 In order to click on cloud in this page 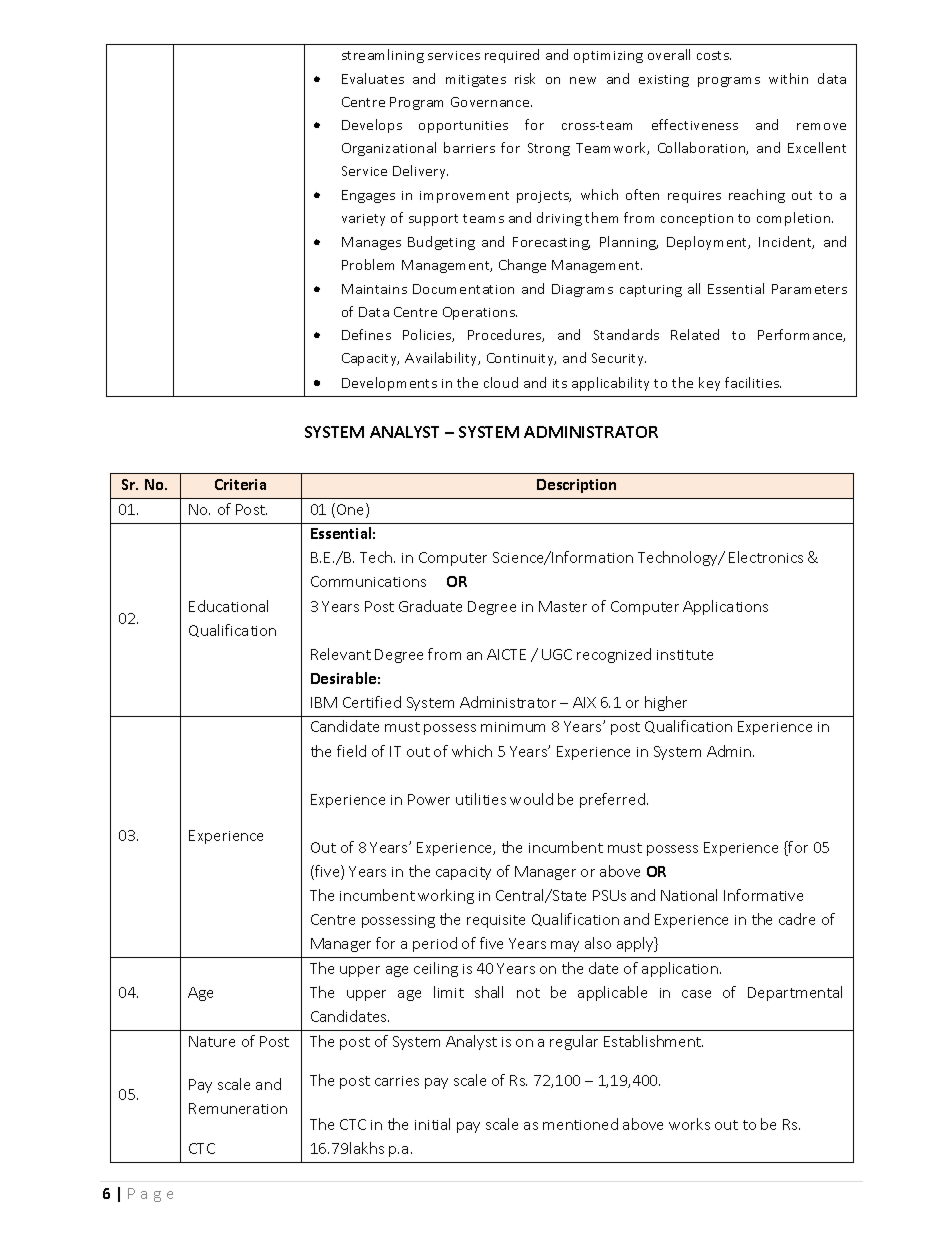, I will do `click(501, 382)`.
